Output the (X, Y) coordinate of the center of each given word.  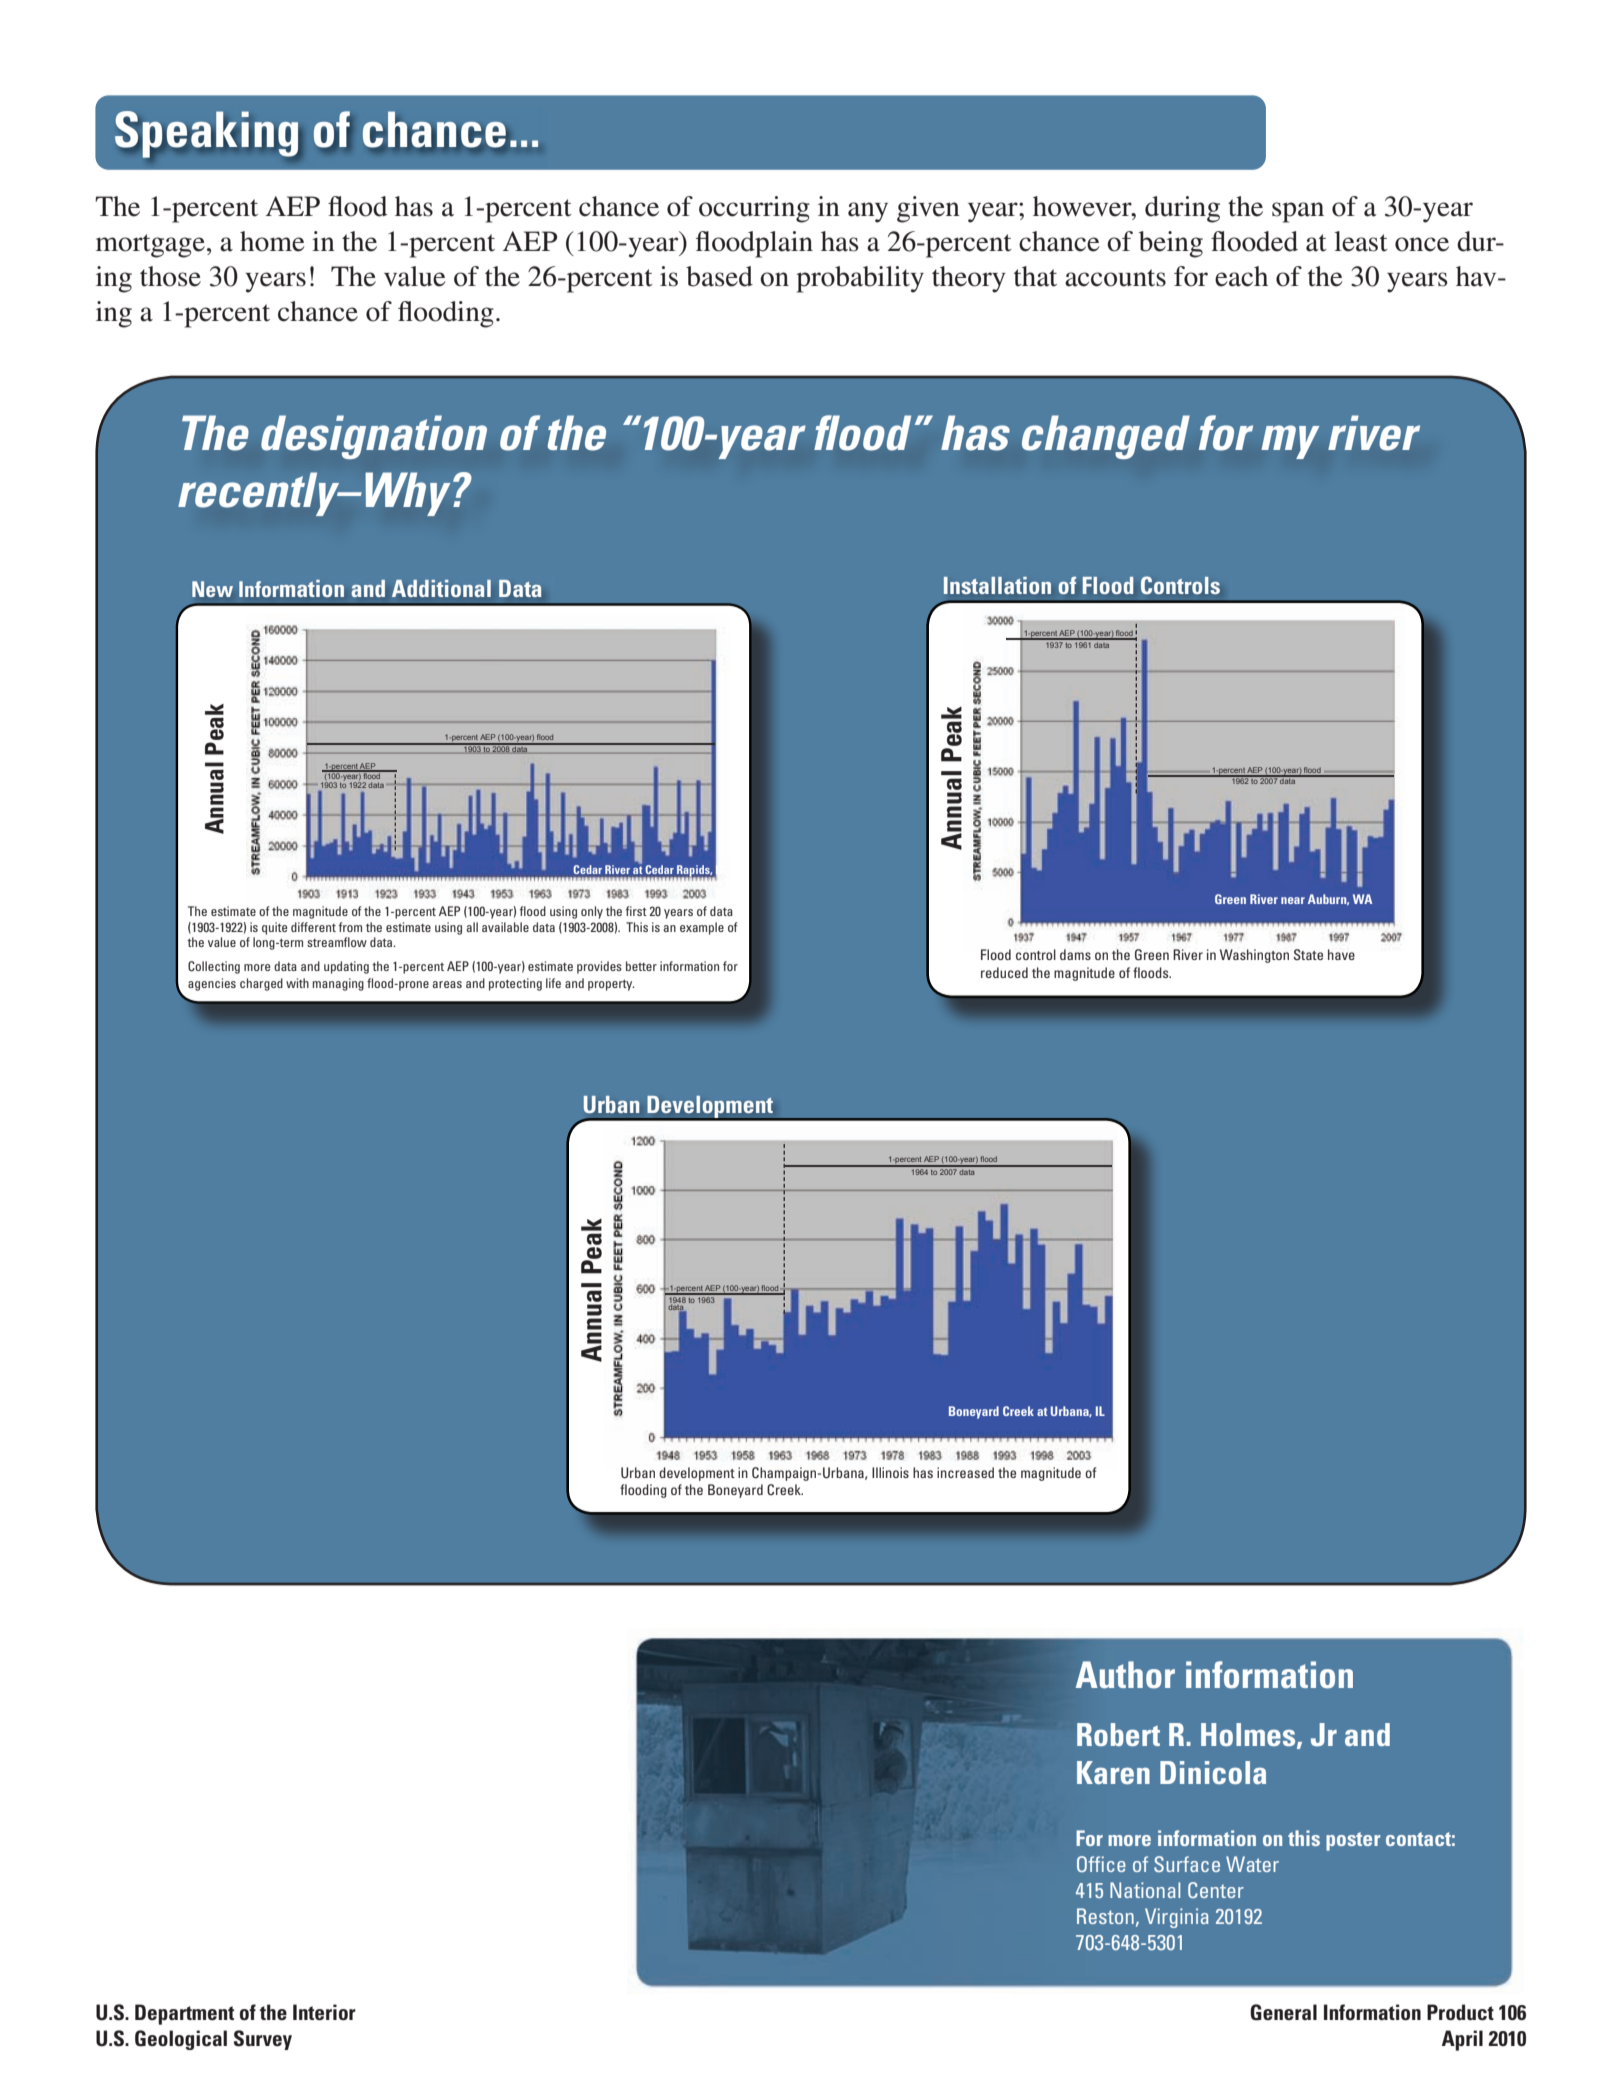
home (272, 241)
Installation (997, 585)
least (1361, 241)
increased (965, 1472)
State (1308, 954)
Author (1125, 1675)
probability (860, 279)
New (212, 589)
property (611, 985)
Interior (324, 2012)
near (1293, 900)
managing (338, 984)
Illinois (890, 1472)
